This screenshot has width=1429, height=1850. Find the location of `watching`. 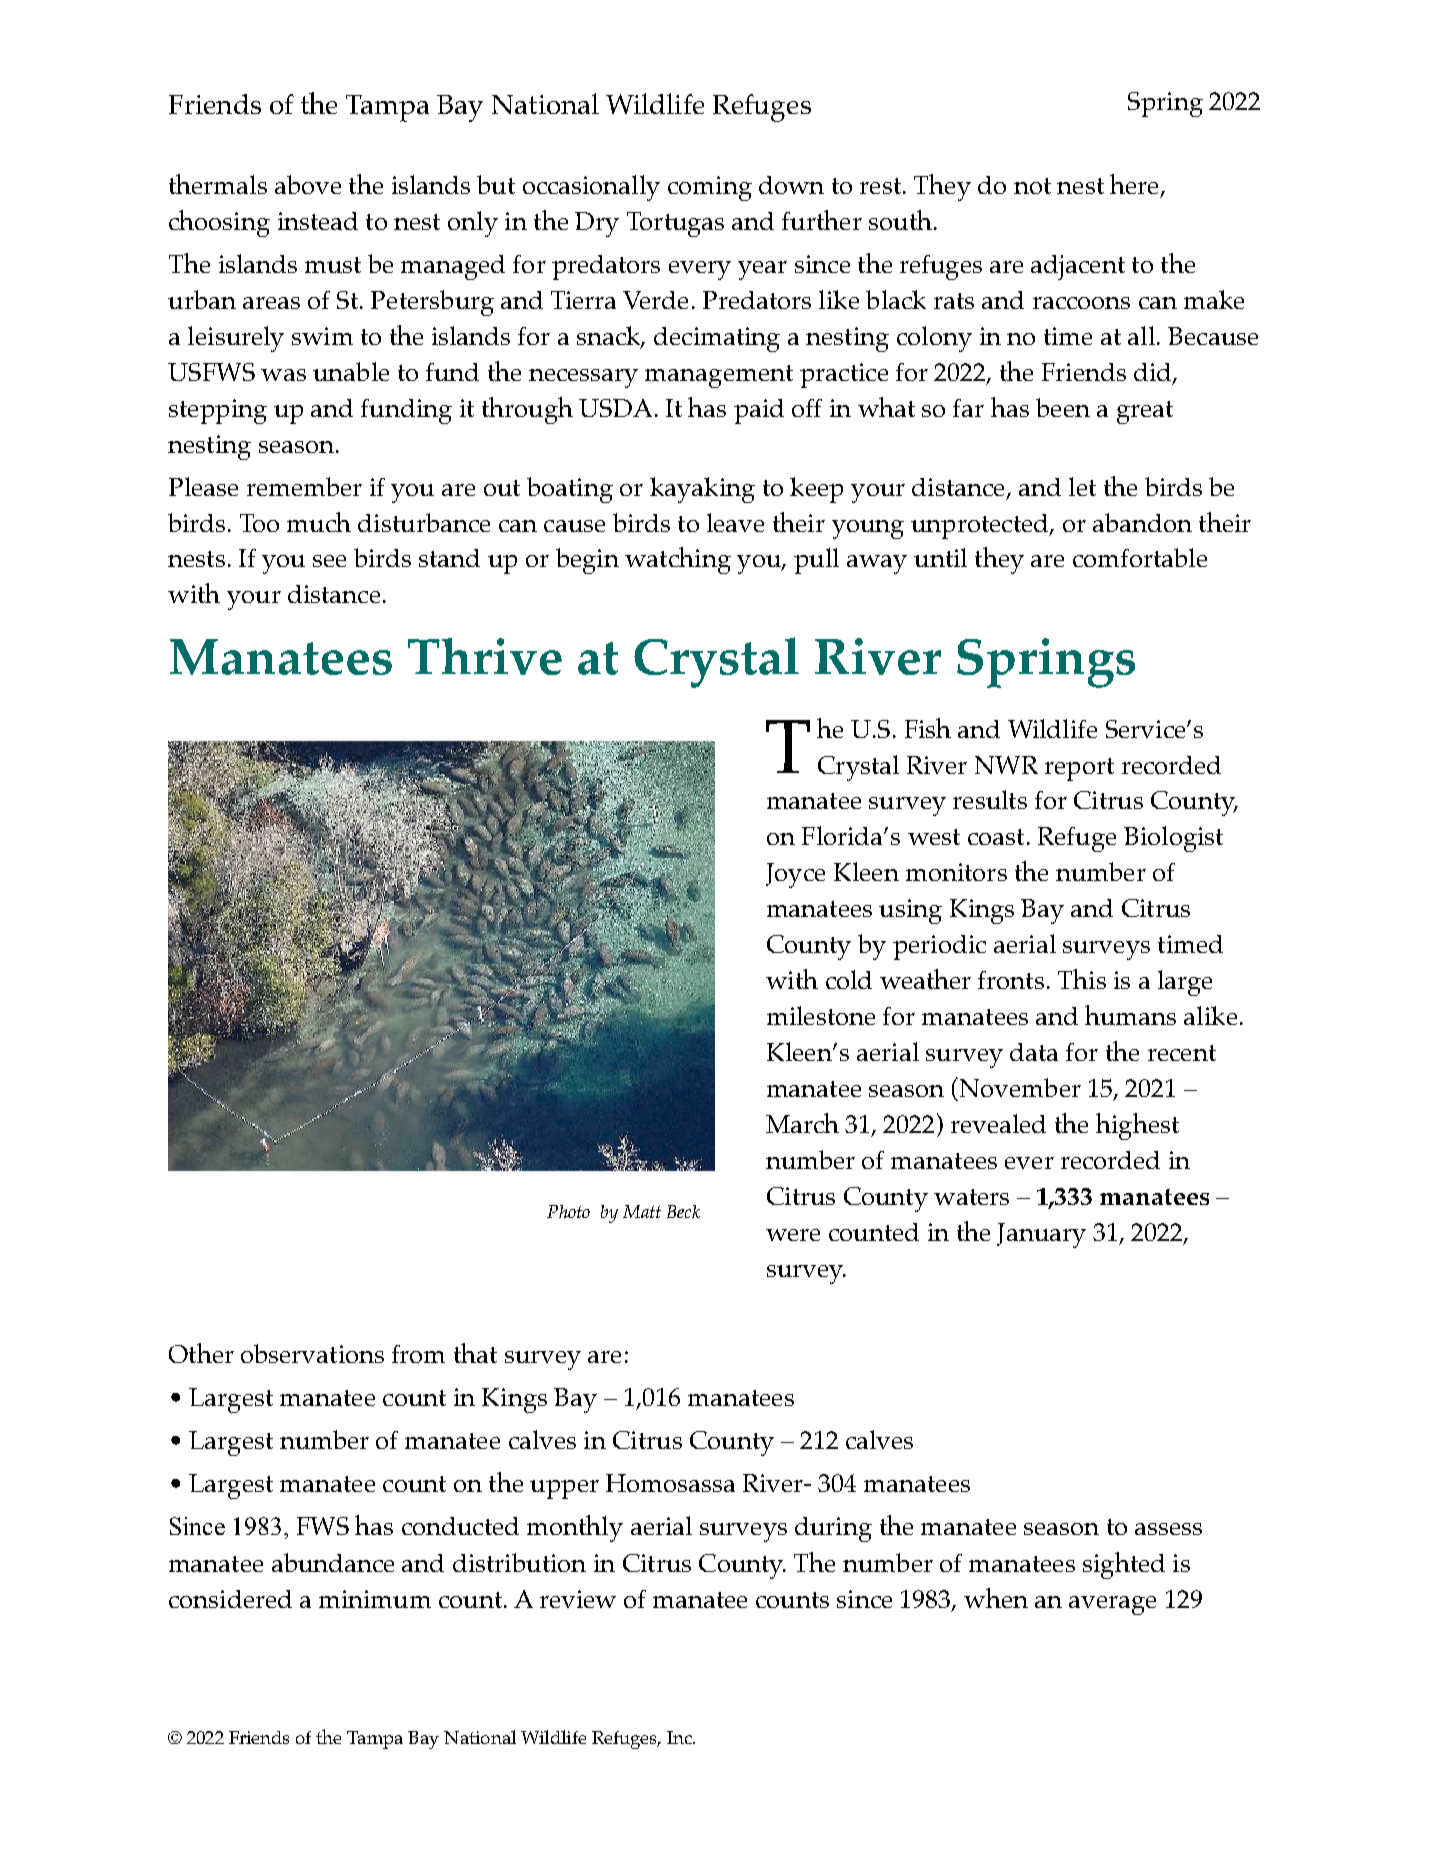

watching is located at coordinates (678, 560).
